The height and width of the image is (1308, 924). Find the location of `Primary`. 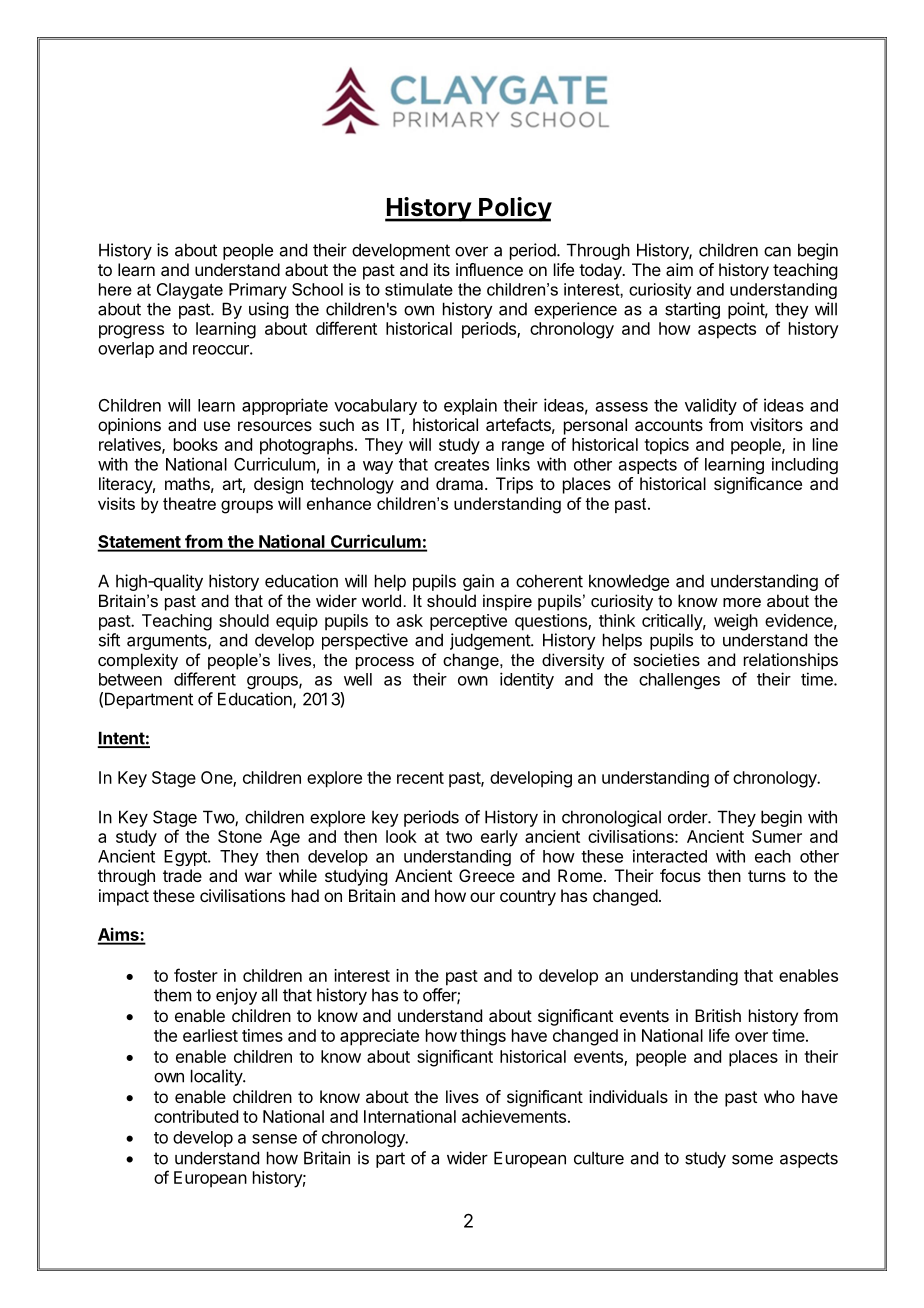

Primary is located at coordinates (258, 291).
